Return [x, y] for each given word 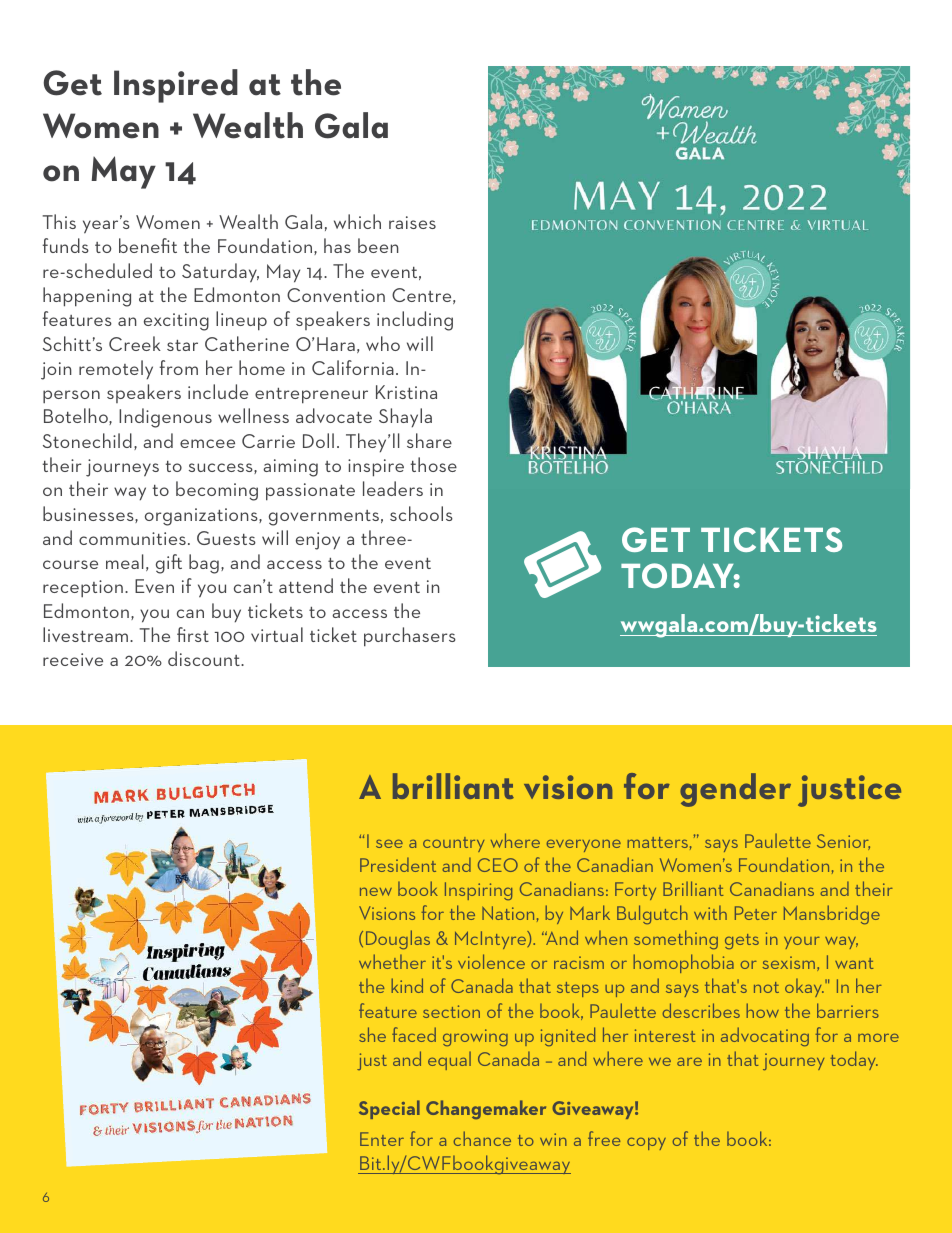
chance [482, 1138]
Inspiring [478, 891]
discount [205, 658]
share [429, 440]
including [415, 321]
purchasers [410, 637]
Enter [382, 1139]
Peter [756, 913]
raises [412, 222]
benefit [148, 245]
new [376, 891]
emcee [207, 443]
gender [735, 790]
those [433, 464]
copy [646, 1143]
